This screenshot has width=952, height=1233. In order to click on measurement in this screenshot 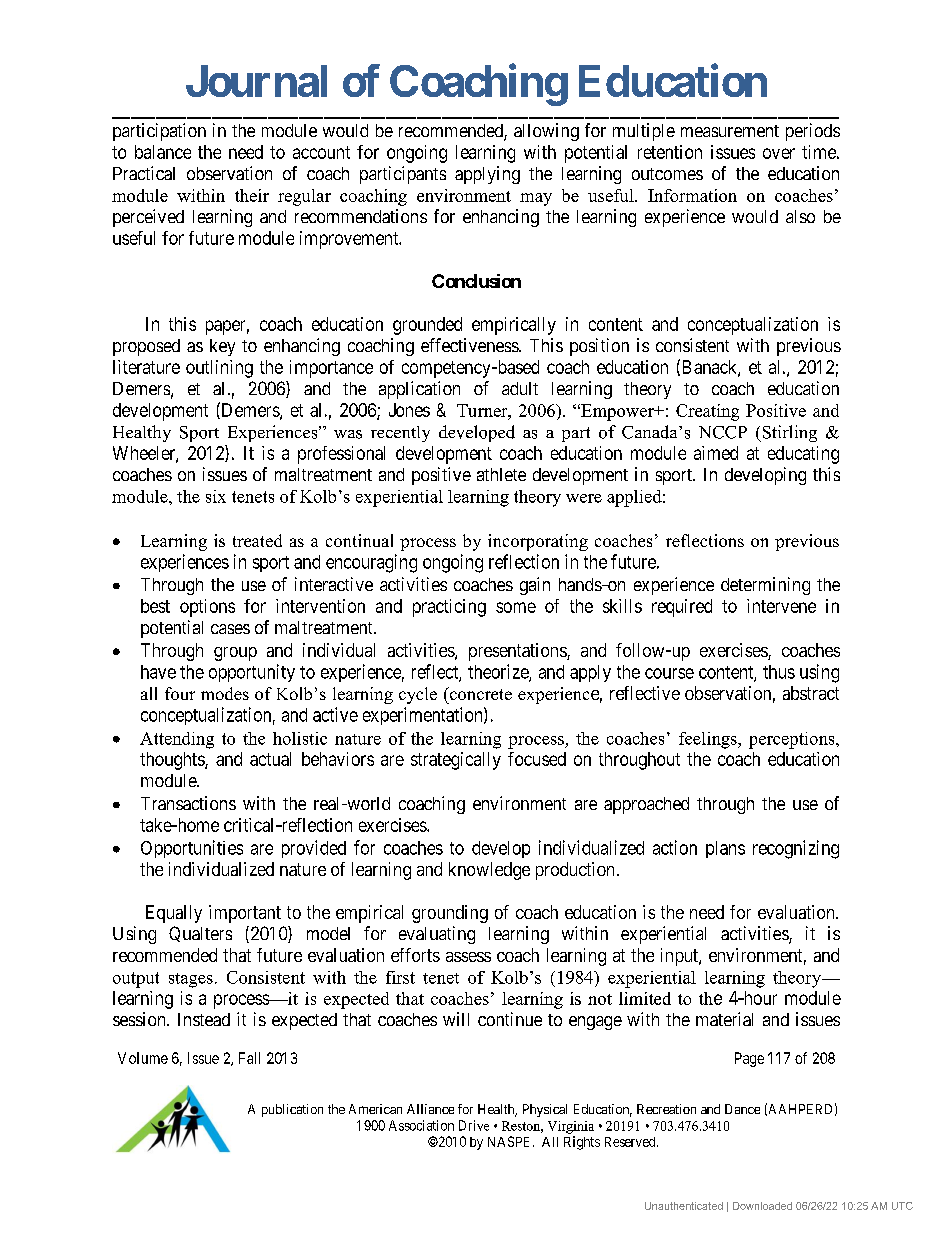, I will do `click(730, 131)`.
